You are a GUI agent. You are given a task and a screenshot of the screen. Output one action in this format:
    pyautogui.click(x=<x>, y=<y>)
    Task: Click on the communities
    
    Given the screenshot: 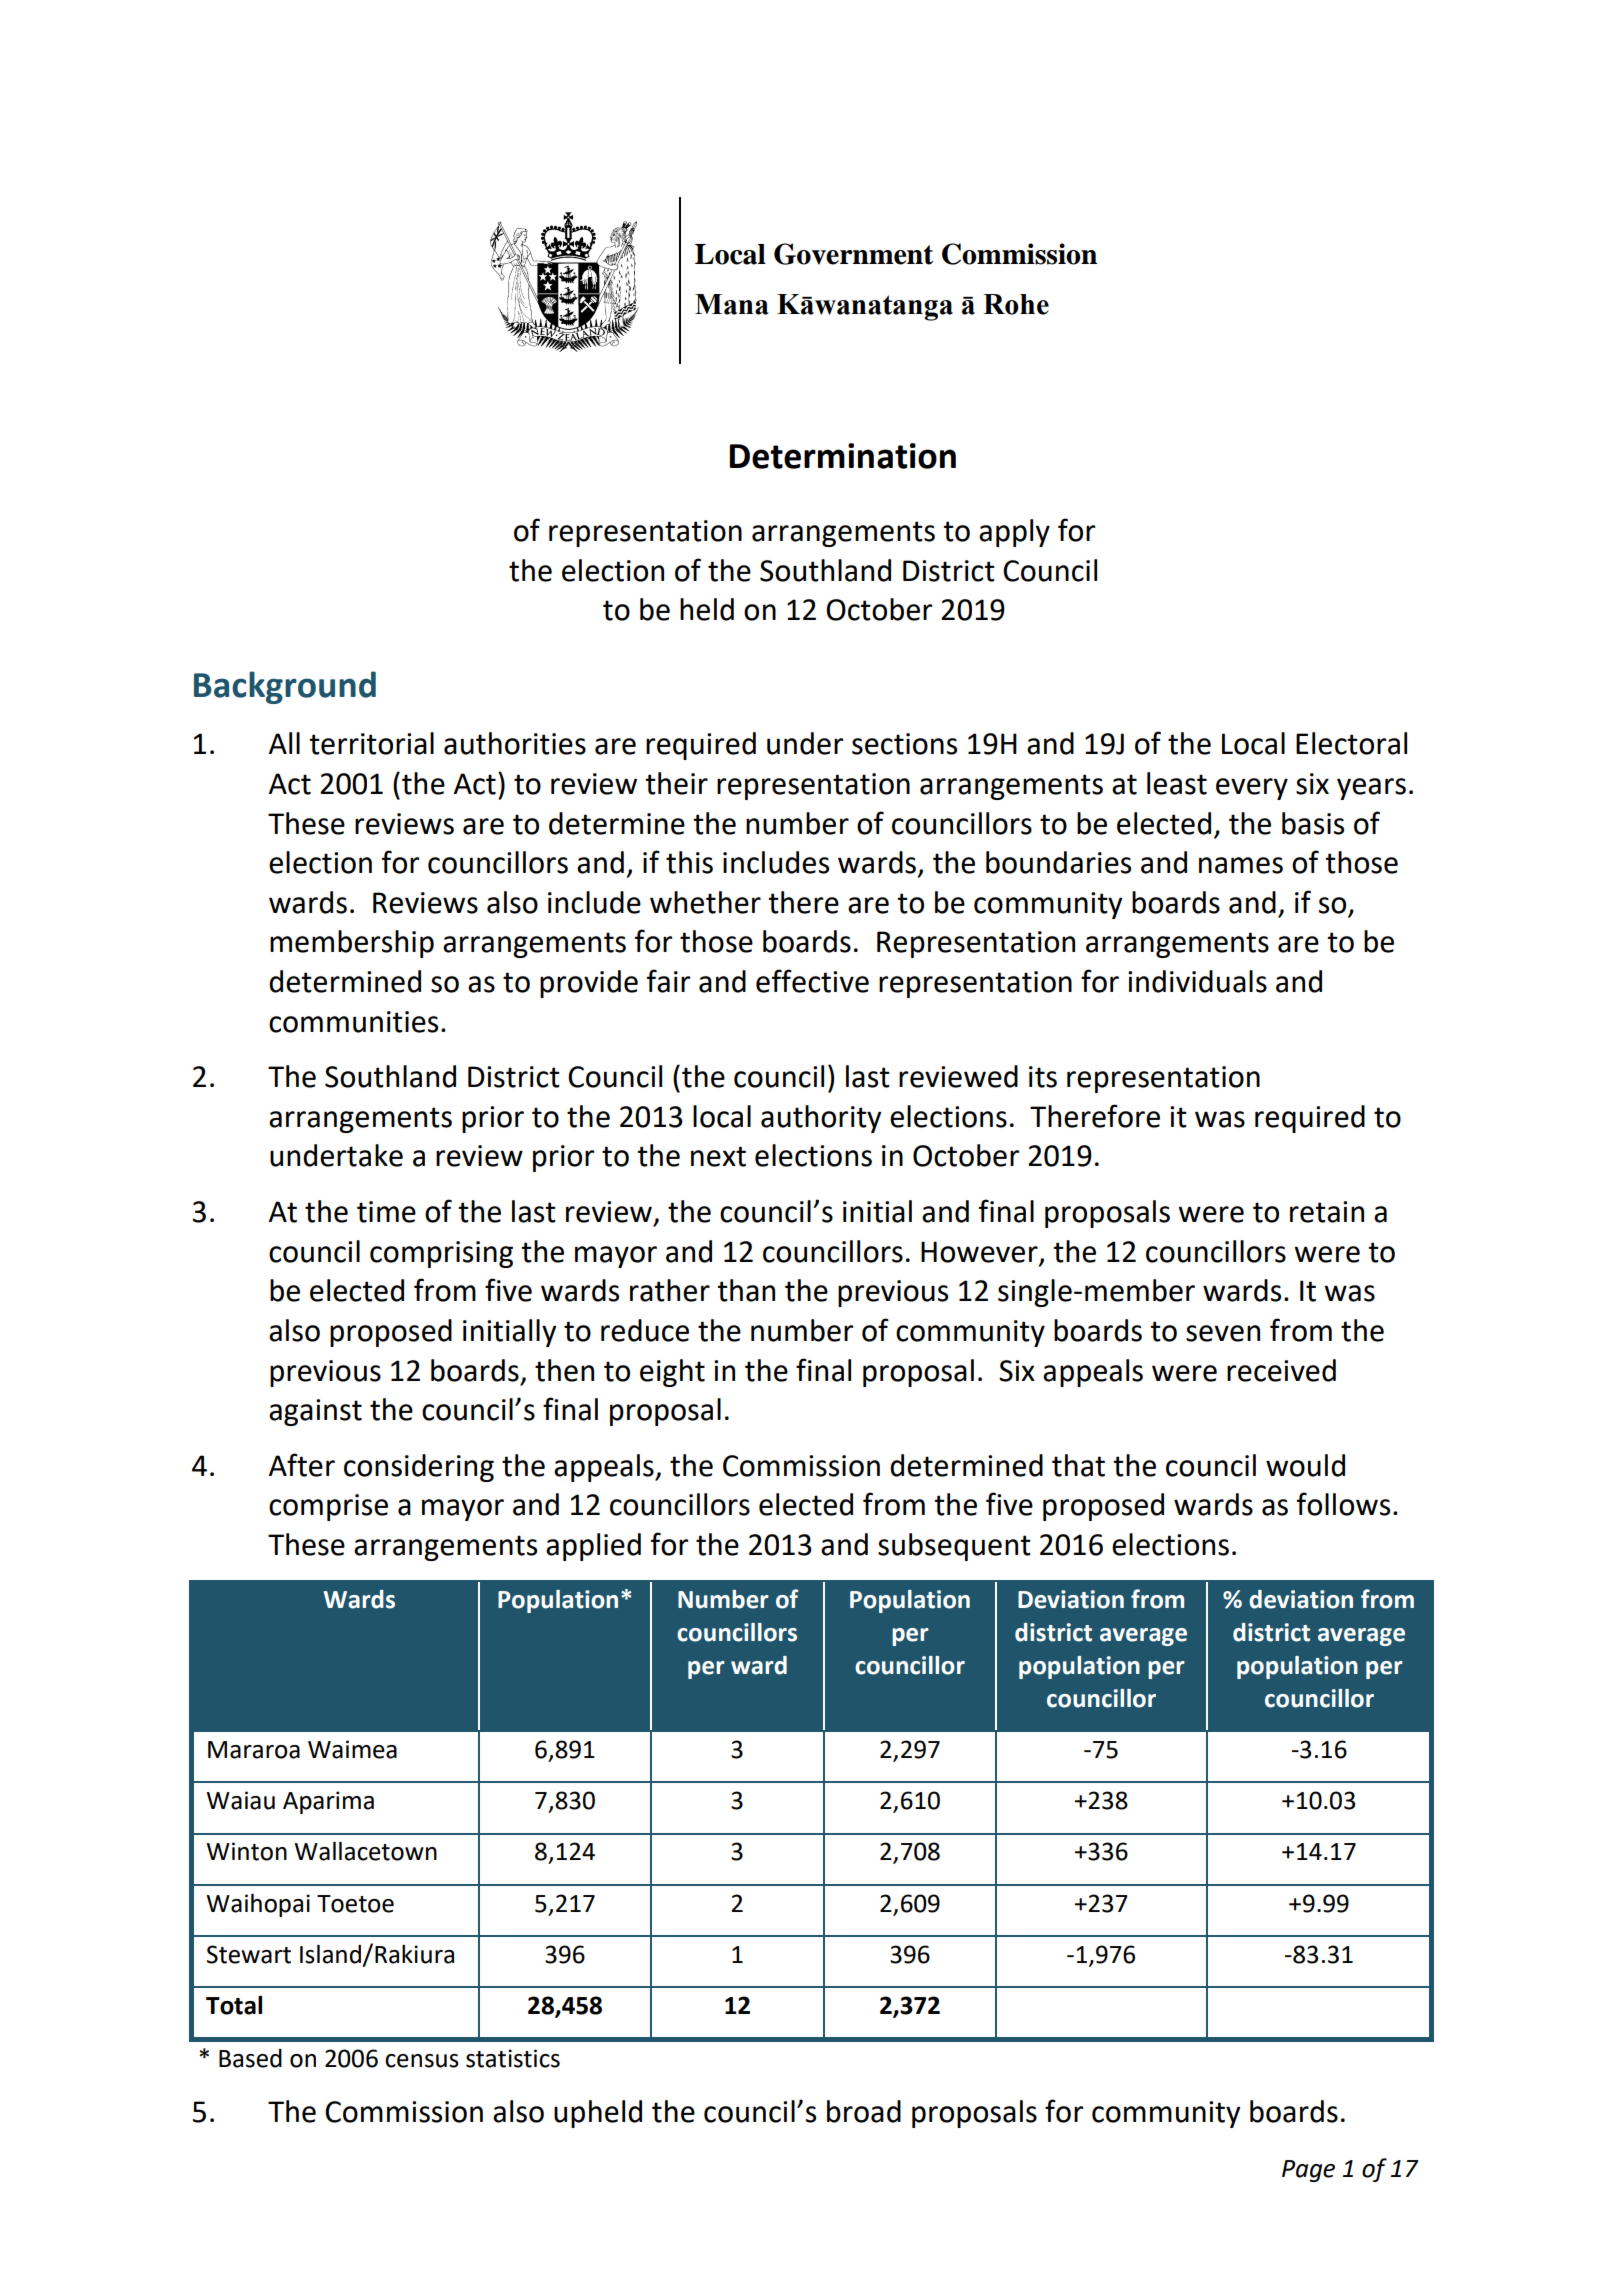 What is the action you would take?
    pyautogui.click(x=353, y=1022)
